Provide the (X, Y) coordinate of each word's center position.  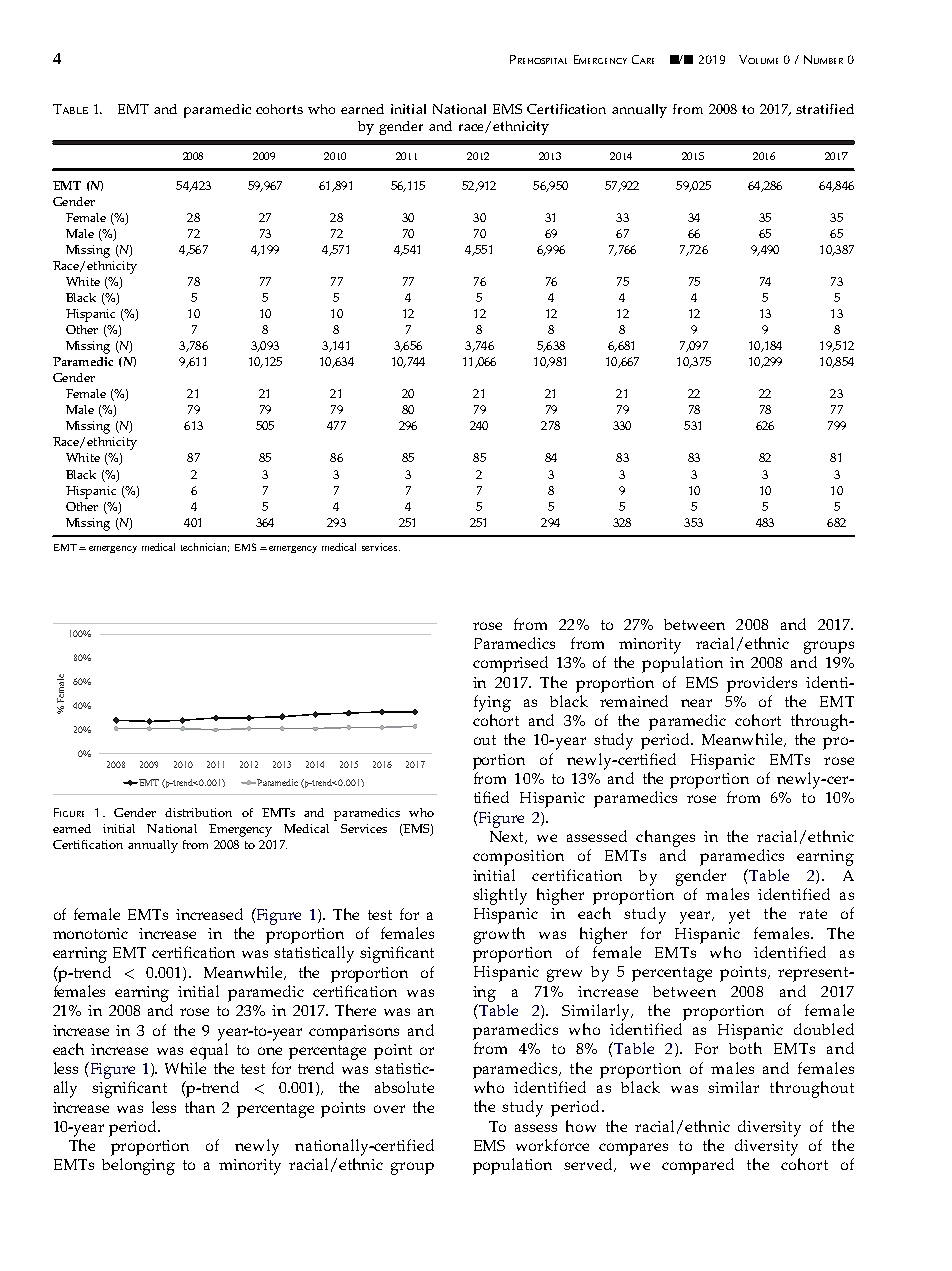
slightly (500, 896)
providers (762, 684)
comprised (510, 664)
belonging (138, 1166)
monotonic (90, 933)
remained (634, 701)
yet (739, 916)
